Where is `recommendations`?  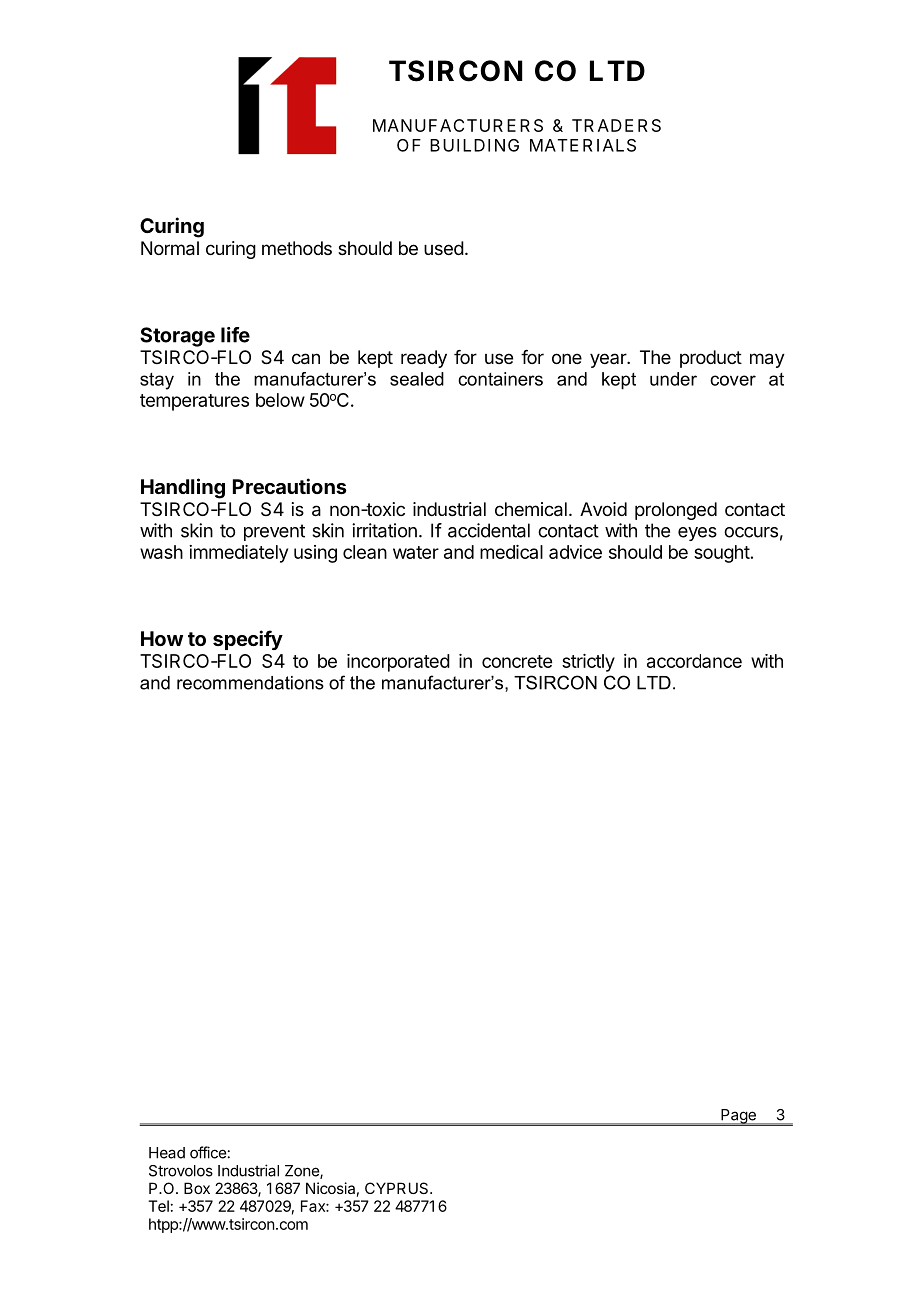 recommendations is located at coordinates (250, 683).
